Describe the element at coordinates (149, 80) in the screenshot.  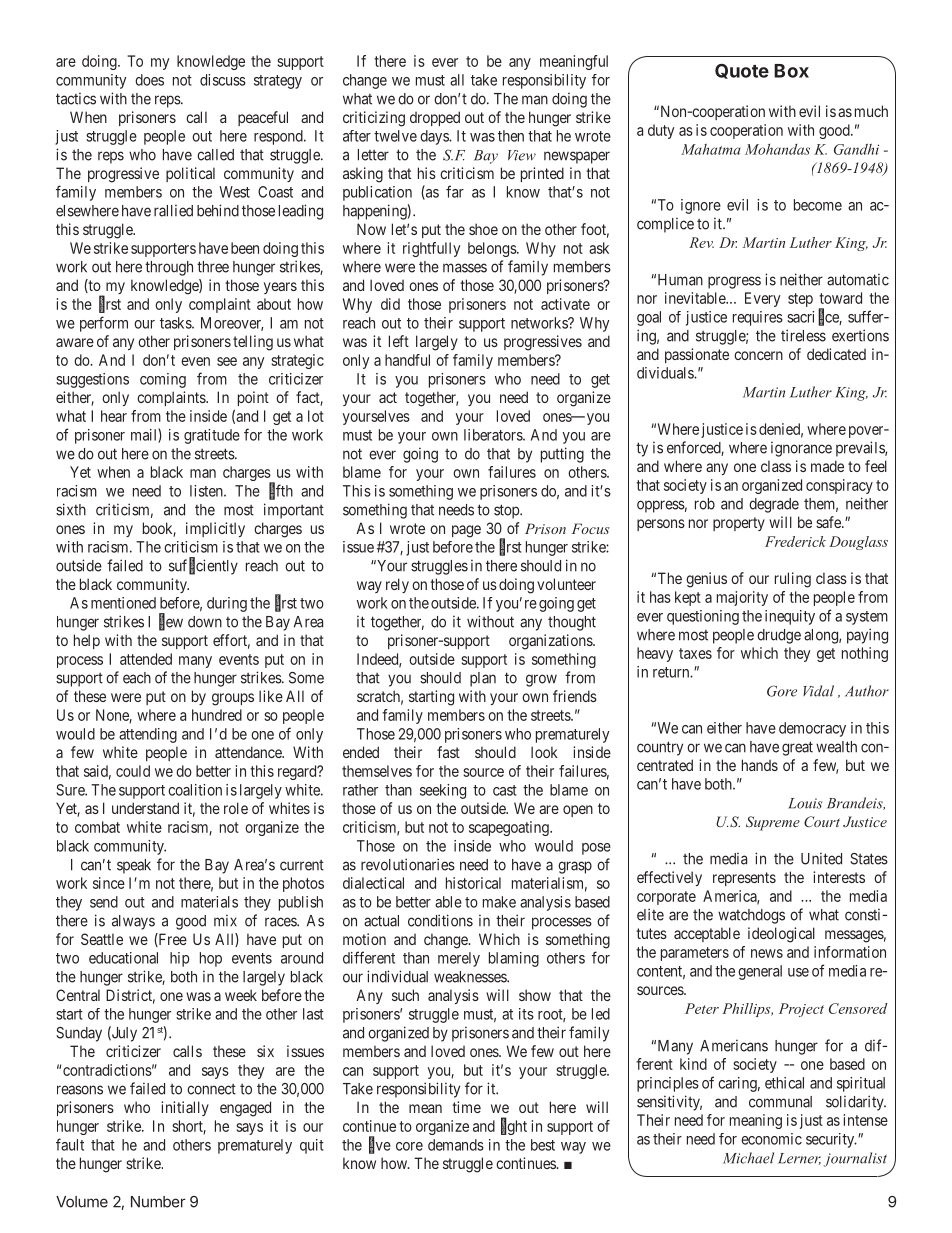
I see `does` at that location.
